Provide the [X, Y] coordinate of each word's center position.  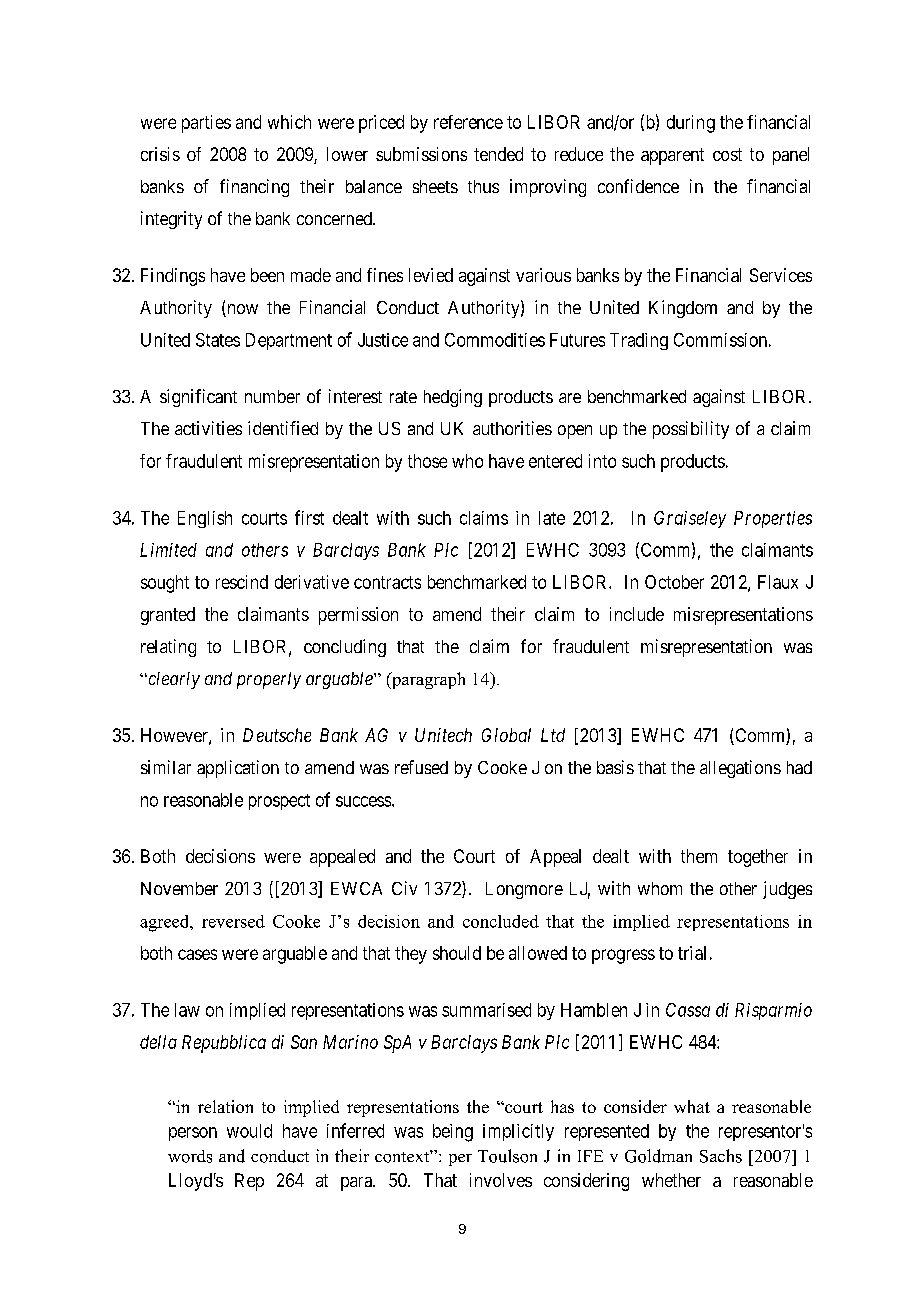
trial [692, 953]
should [457, 953]
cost [727, 154]
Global [506, 735]
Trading [639, 341]
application [238, 769]
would [249, 1131]
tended [498, 154]
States [218, 340]
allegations [740, 769]
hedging [453, 398]
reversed [233, 921]
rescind [242, 582]
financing [254, 188]
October [674, 582]
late [552, 518]
